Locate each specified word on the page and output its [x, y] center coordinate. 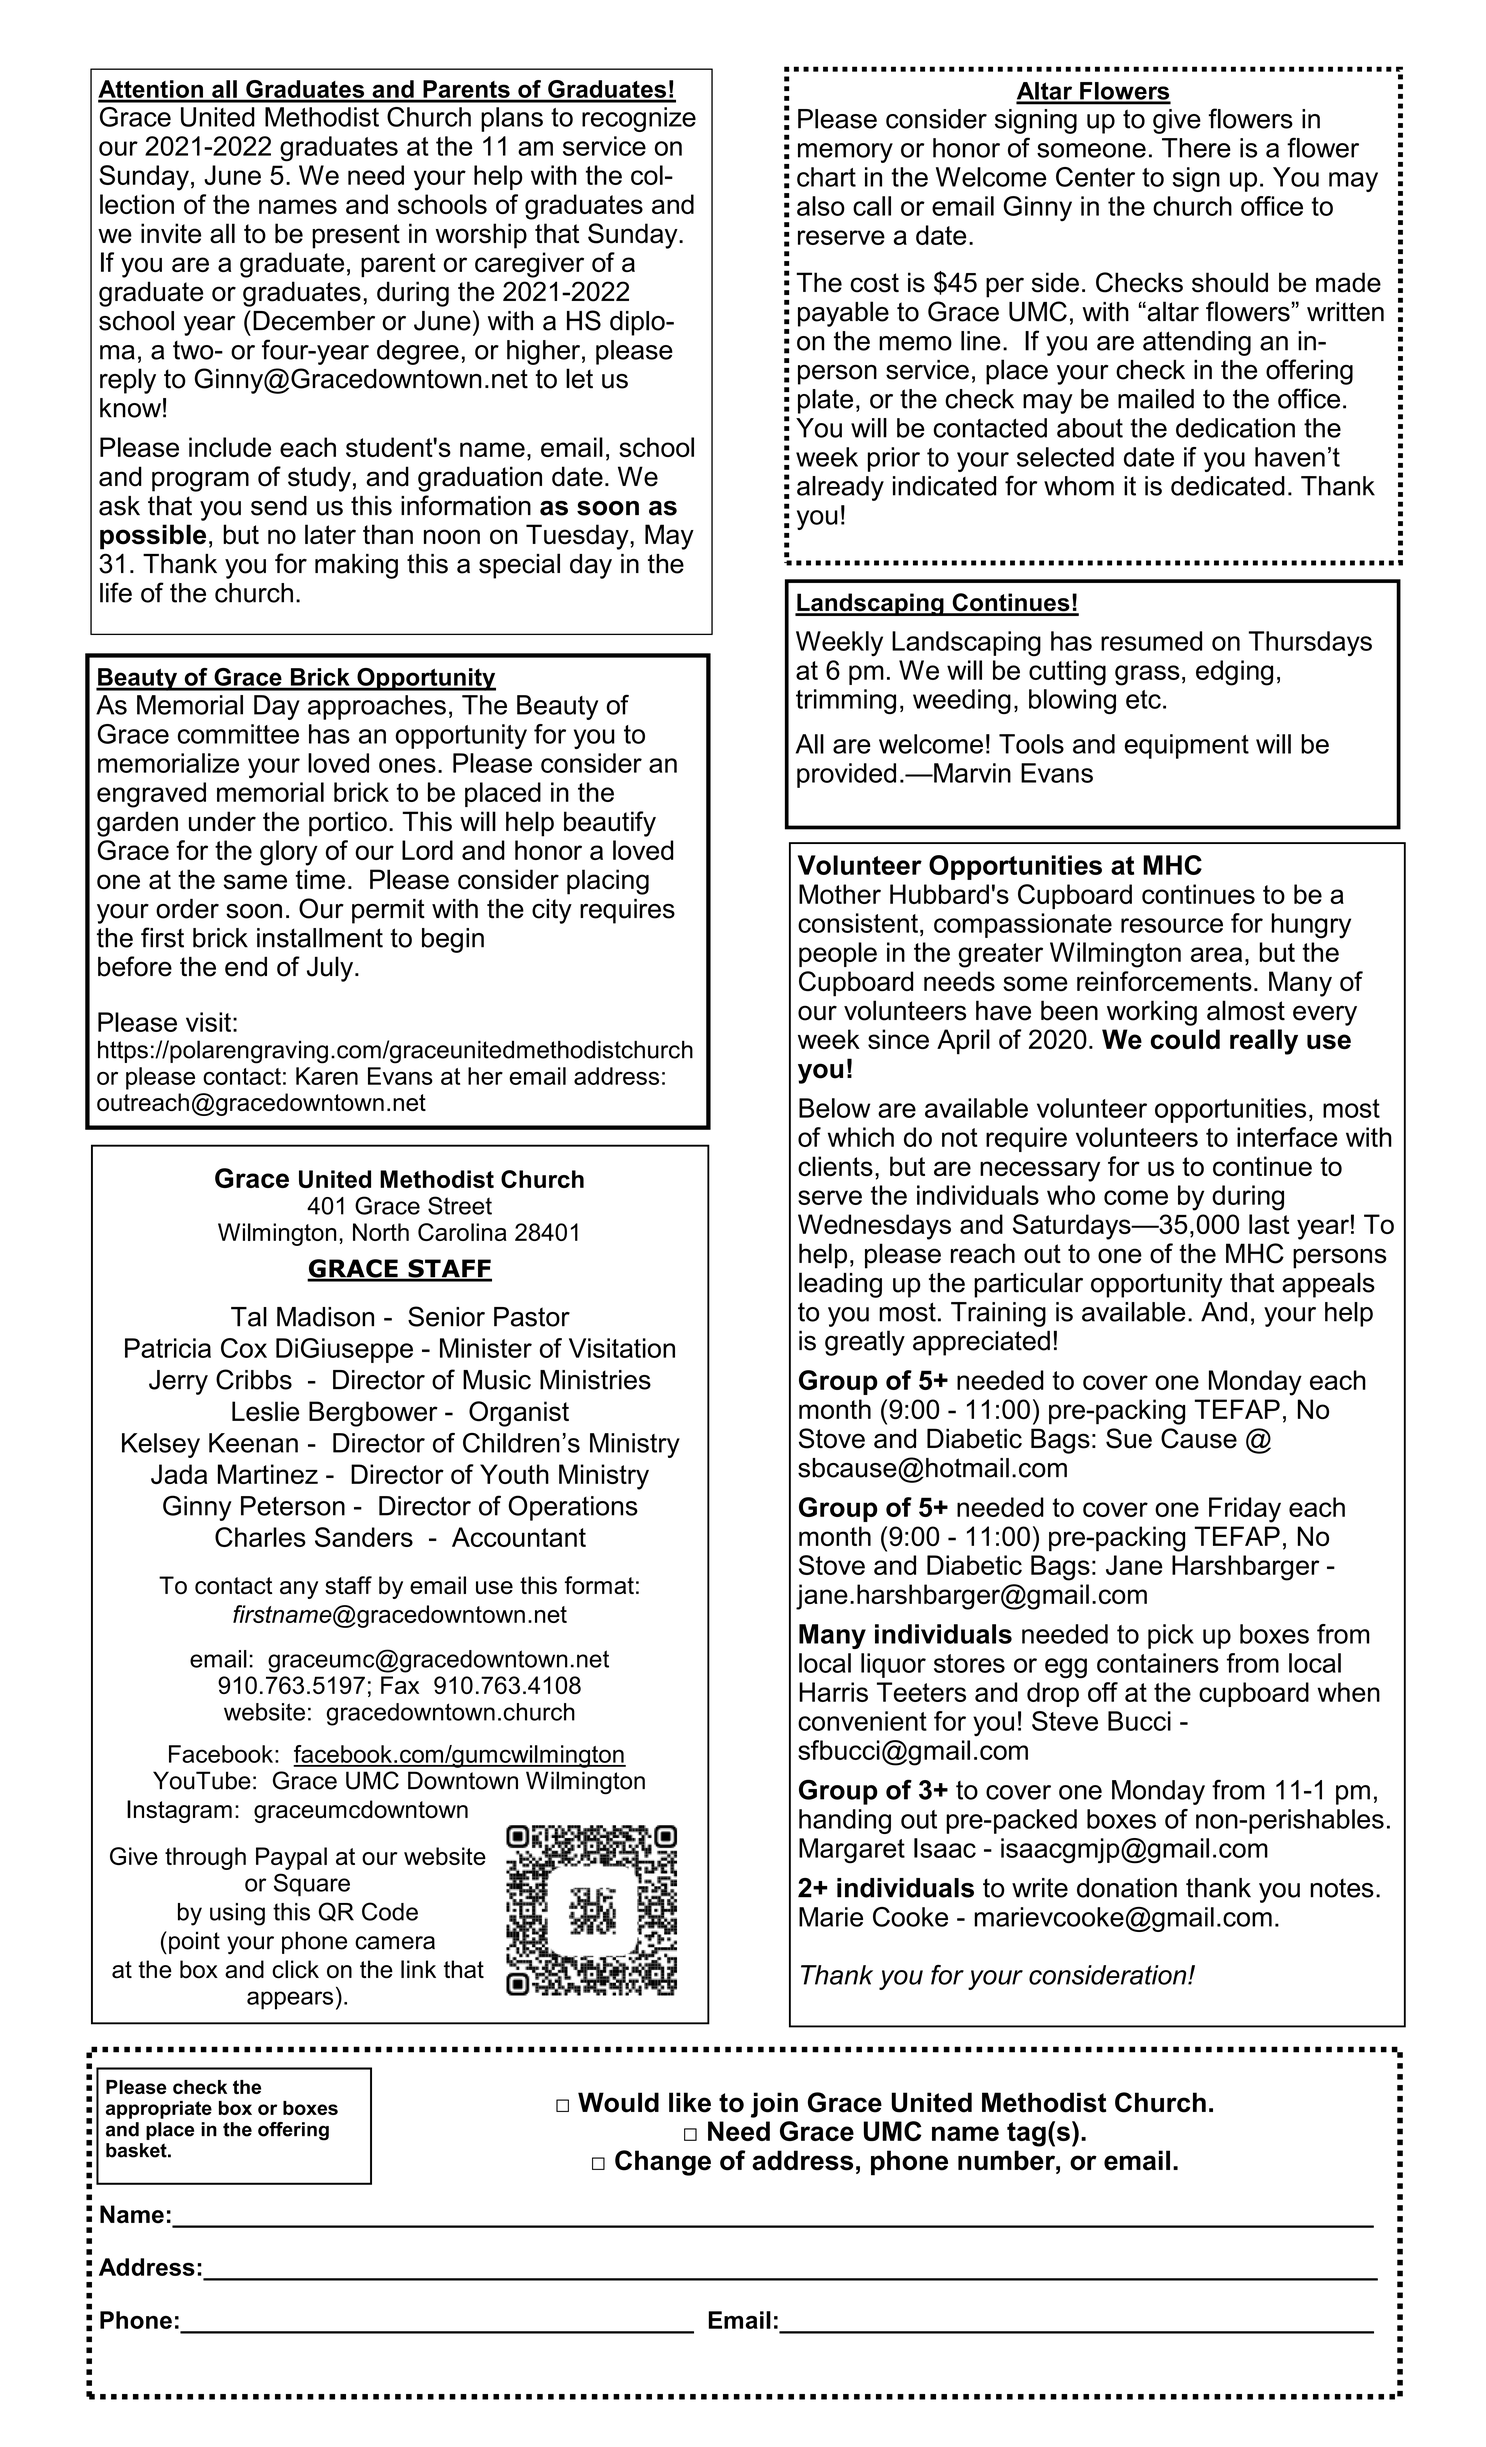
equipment [1187, 746]
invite [171, 233]
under [222, 821]
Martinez [268, 1474]
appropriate [159, 2110]
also [821, 206]
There [1196, 148]
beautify [610, 824]
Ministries [595, 1380]
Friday [1245, 1510]
